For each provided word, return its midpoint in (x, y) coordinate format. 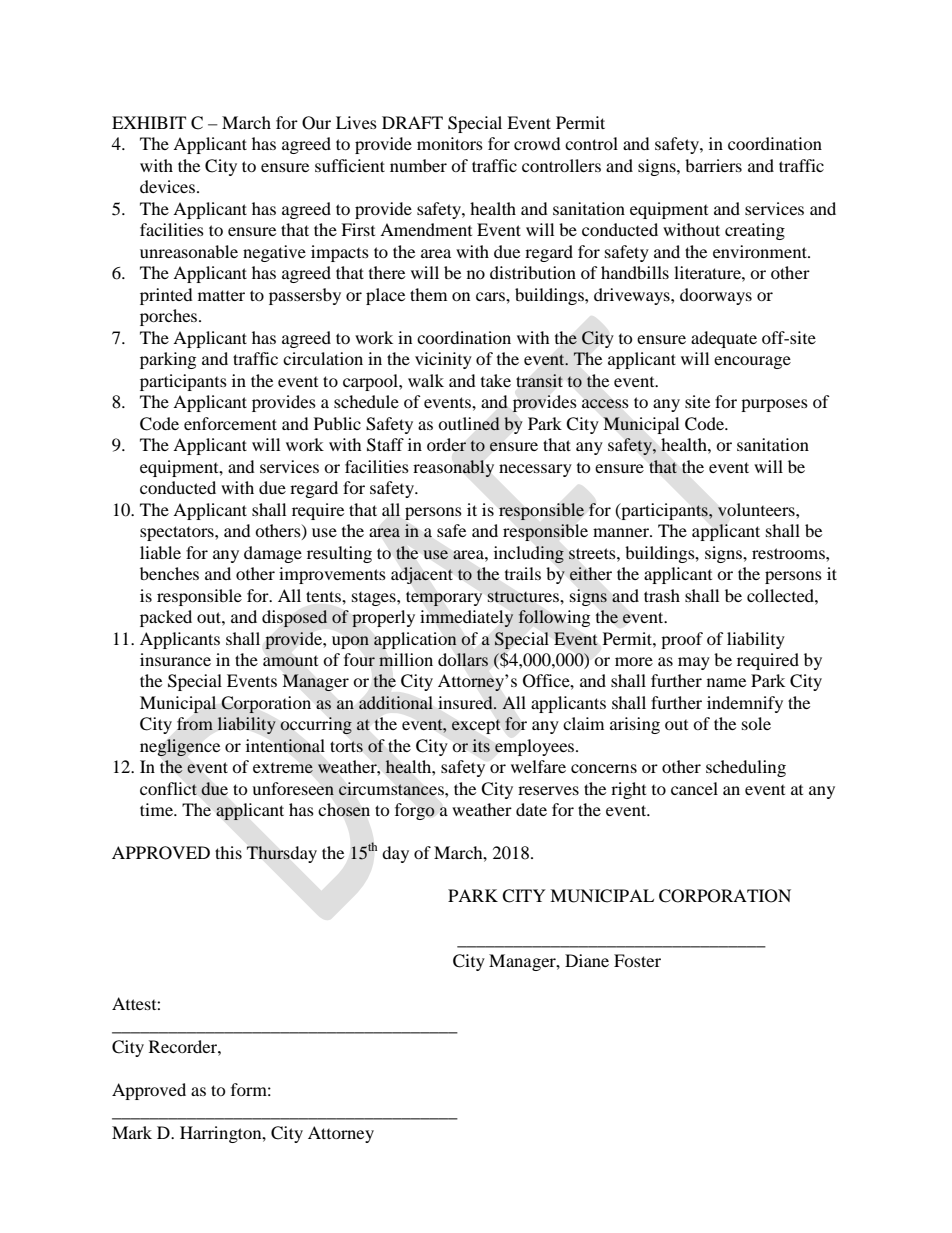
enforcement (230, 423)
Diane (587, 960)
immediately (467, 618)
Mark (132, 1132)
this (228, 852)
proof (682, 640)
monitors (450, 143)
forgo (415, 811)
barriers (713, 165)
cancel (694, 788)
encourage (752, 362)
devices (167, 186)
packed (166, 618)
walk (426, 380)
